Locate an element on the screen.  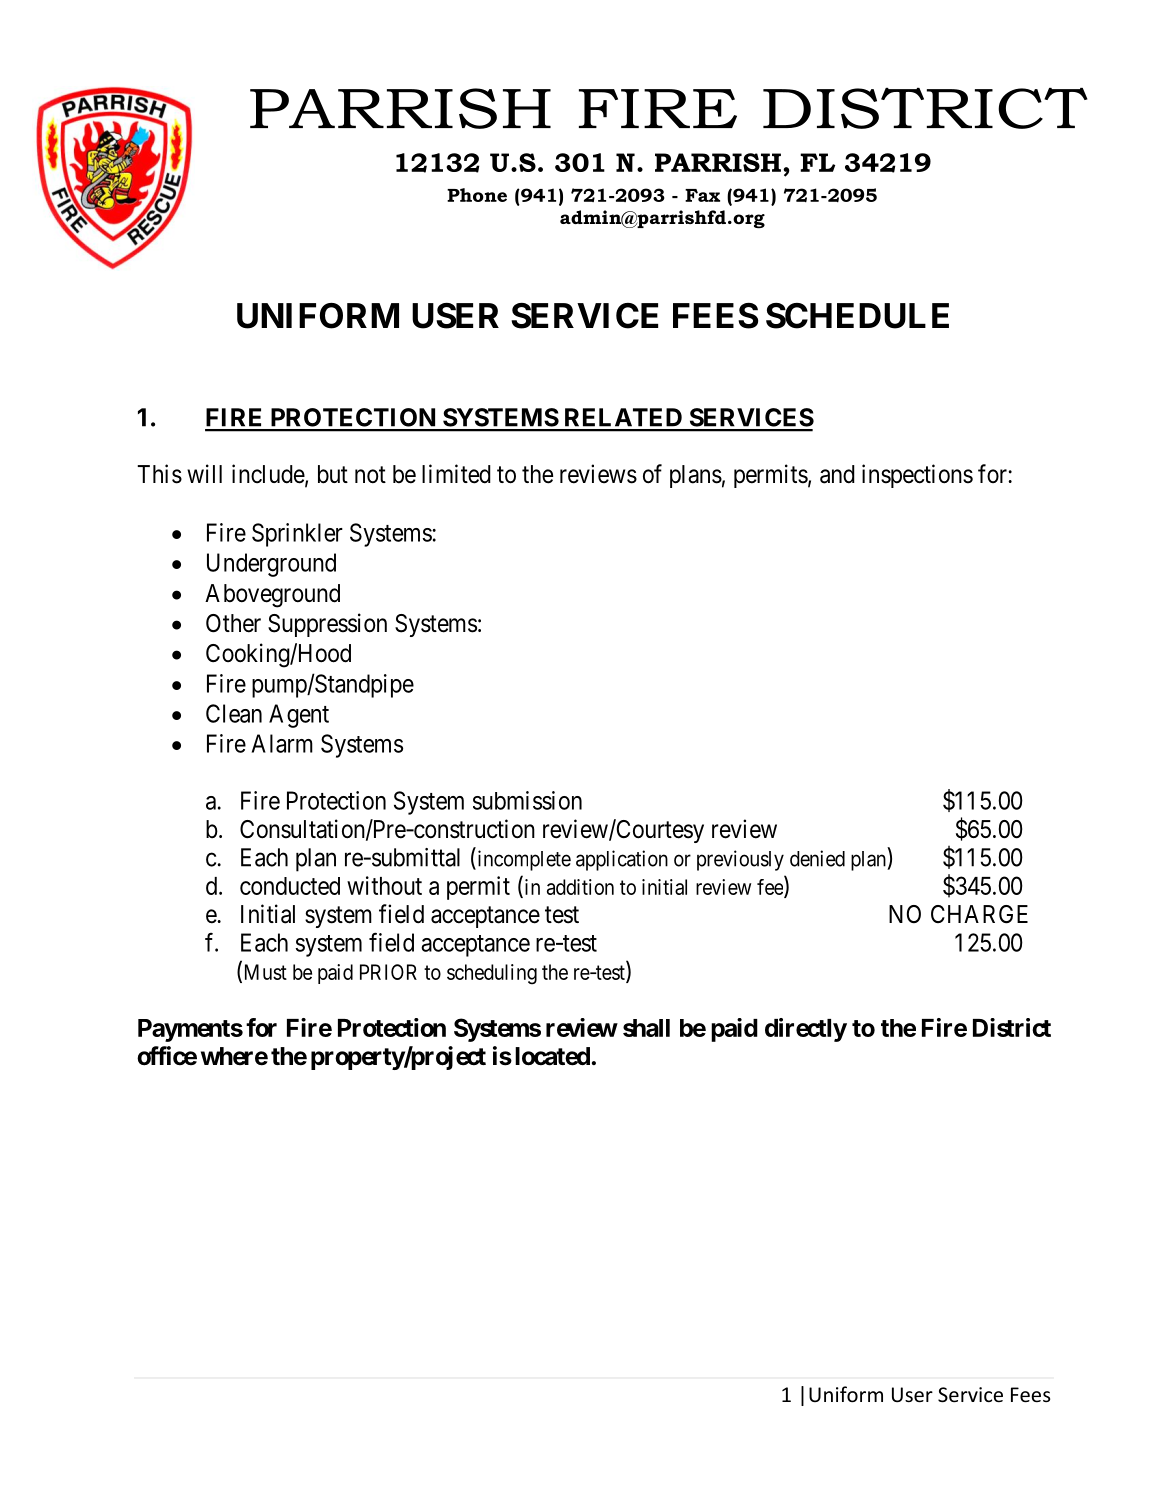
denied is located at coordinates (817, 858).
